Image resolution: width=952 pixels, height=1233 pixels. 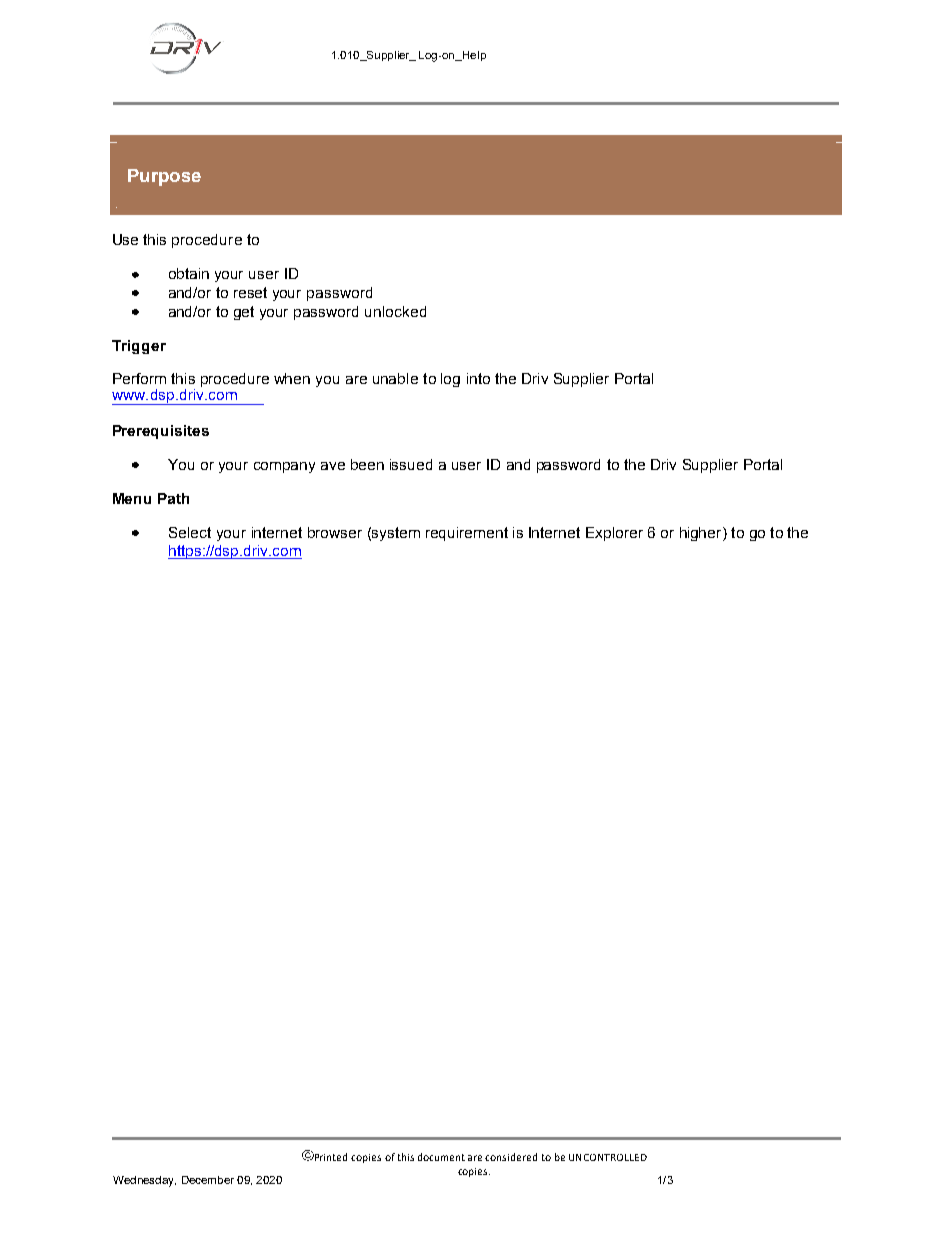 What do you see at coordinates (208, 1180) in the screenshot?
I see `December` at bounding box center [208, 1180].
